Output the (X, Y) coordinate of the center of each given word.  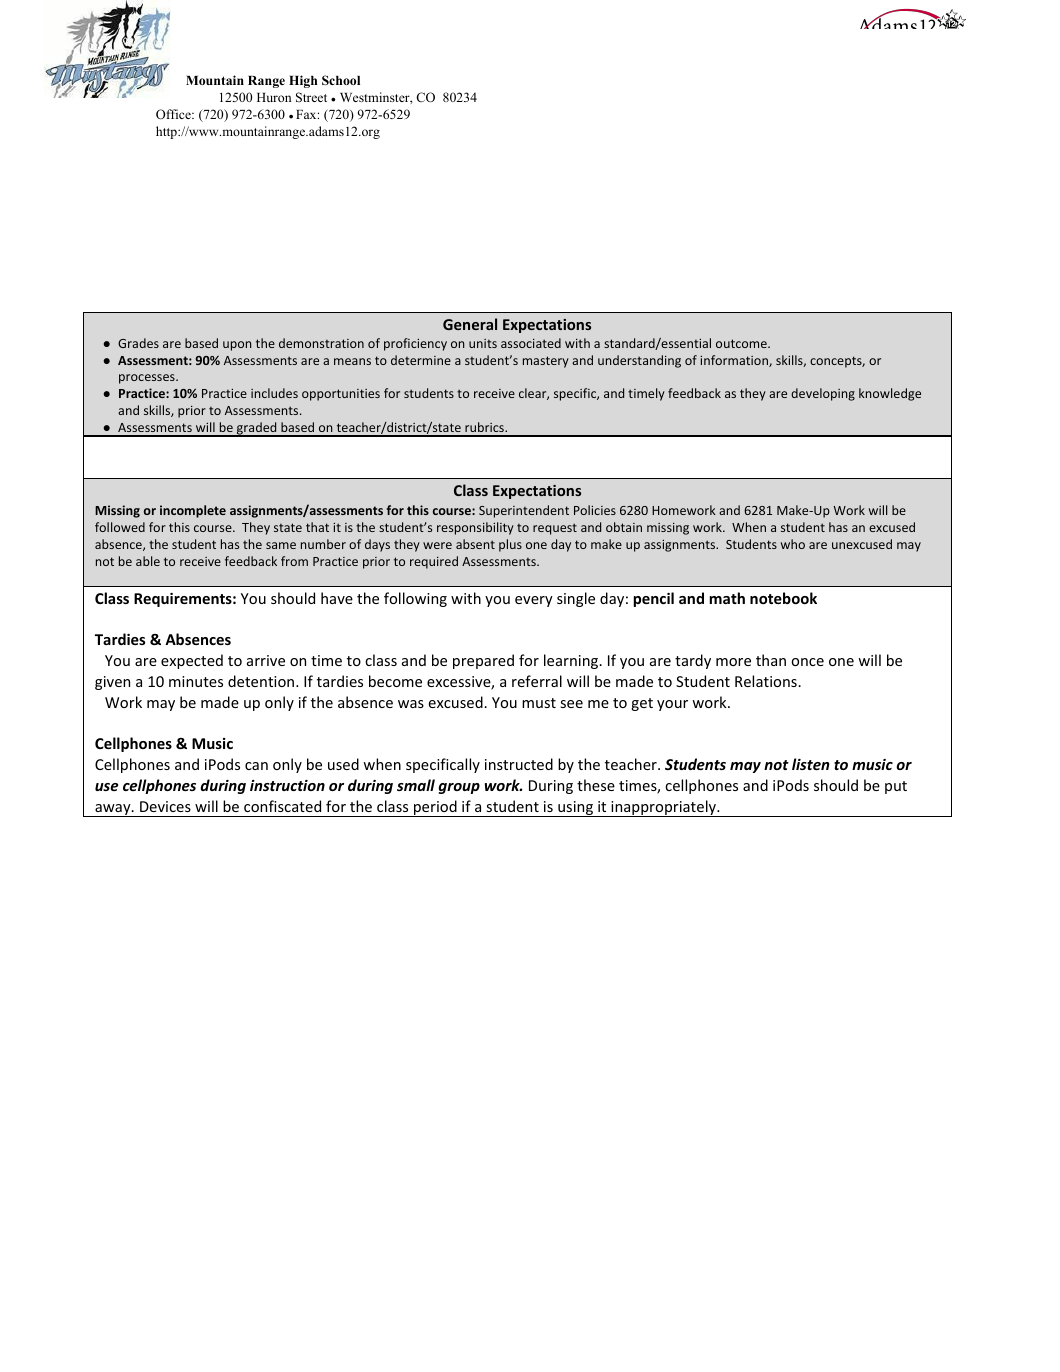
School (341, 80)
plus (510, 545)
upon (237, 346)
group (459, 788)
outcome (742, 343)
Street (311, 97)
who (793, 544)
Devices (165, 806)
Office (174, 114)
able (148, 561)
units (483, 343)
